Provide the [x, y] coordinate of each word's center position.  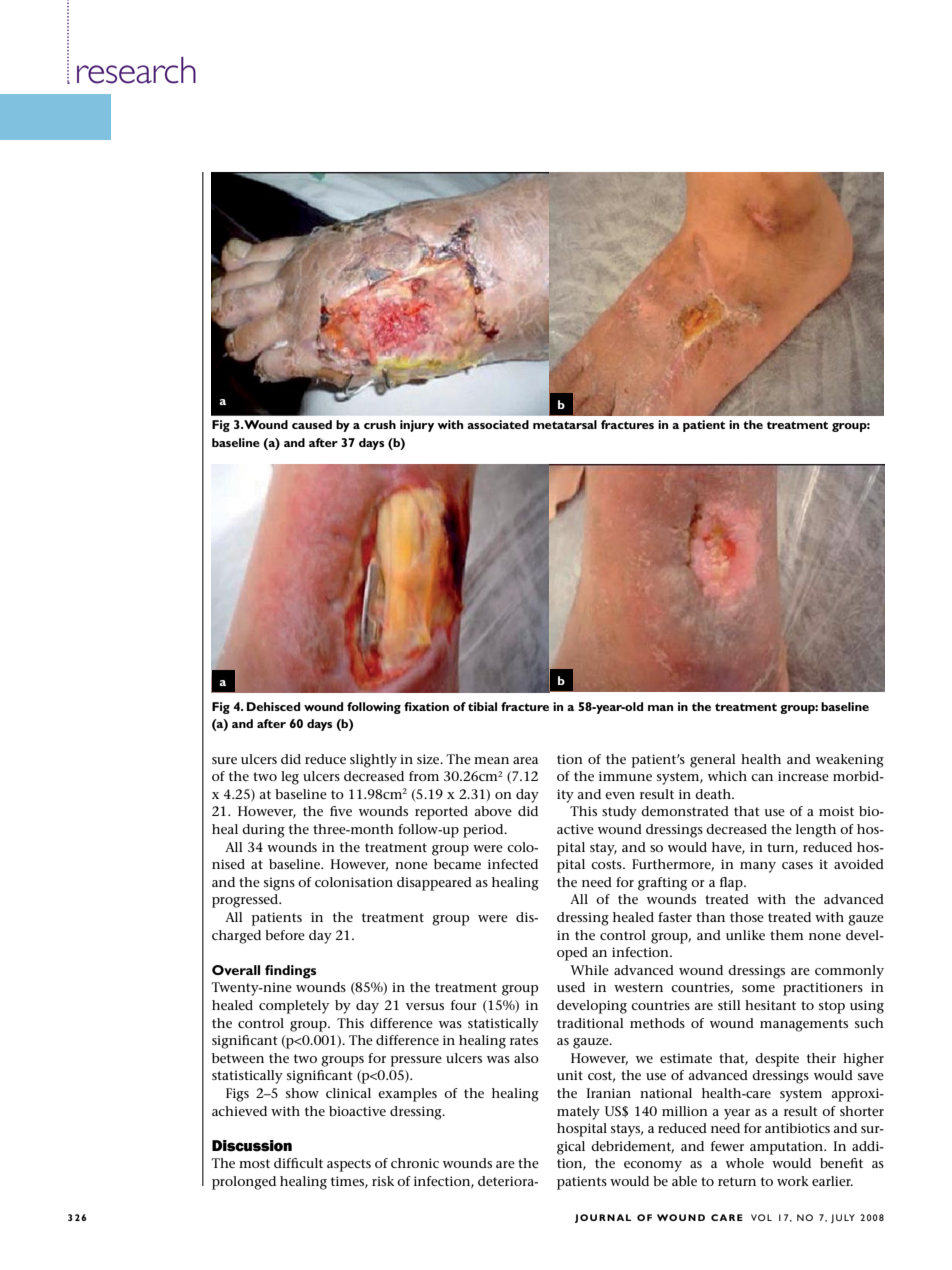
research [136, 70]
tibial [482, 706]
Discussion [252, 1146]
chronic [415, 1163]
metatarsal [565, 424]
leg [290, 778]
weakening [850, 761]
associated [498, 424]
